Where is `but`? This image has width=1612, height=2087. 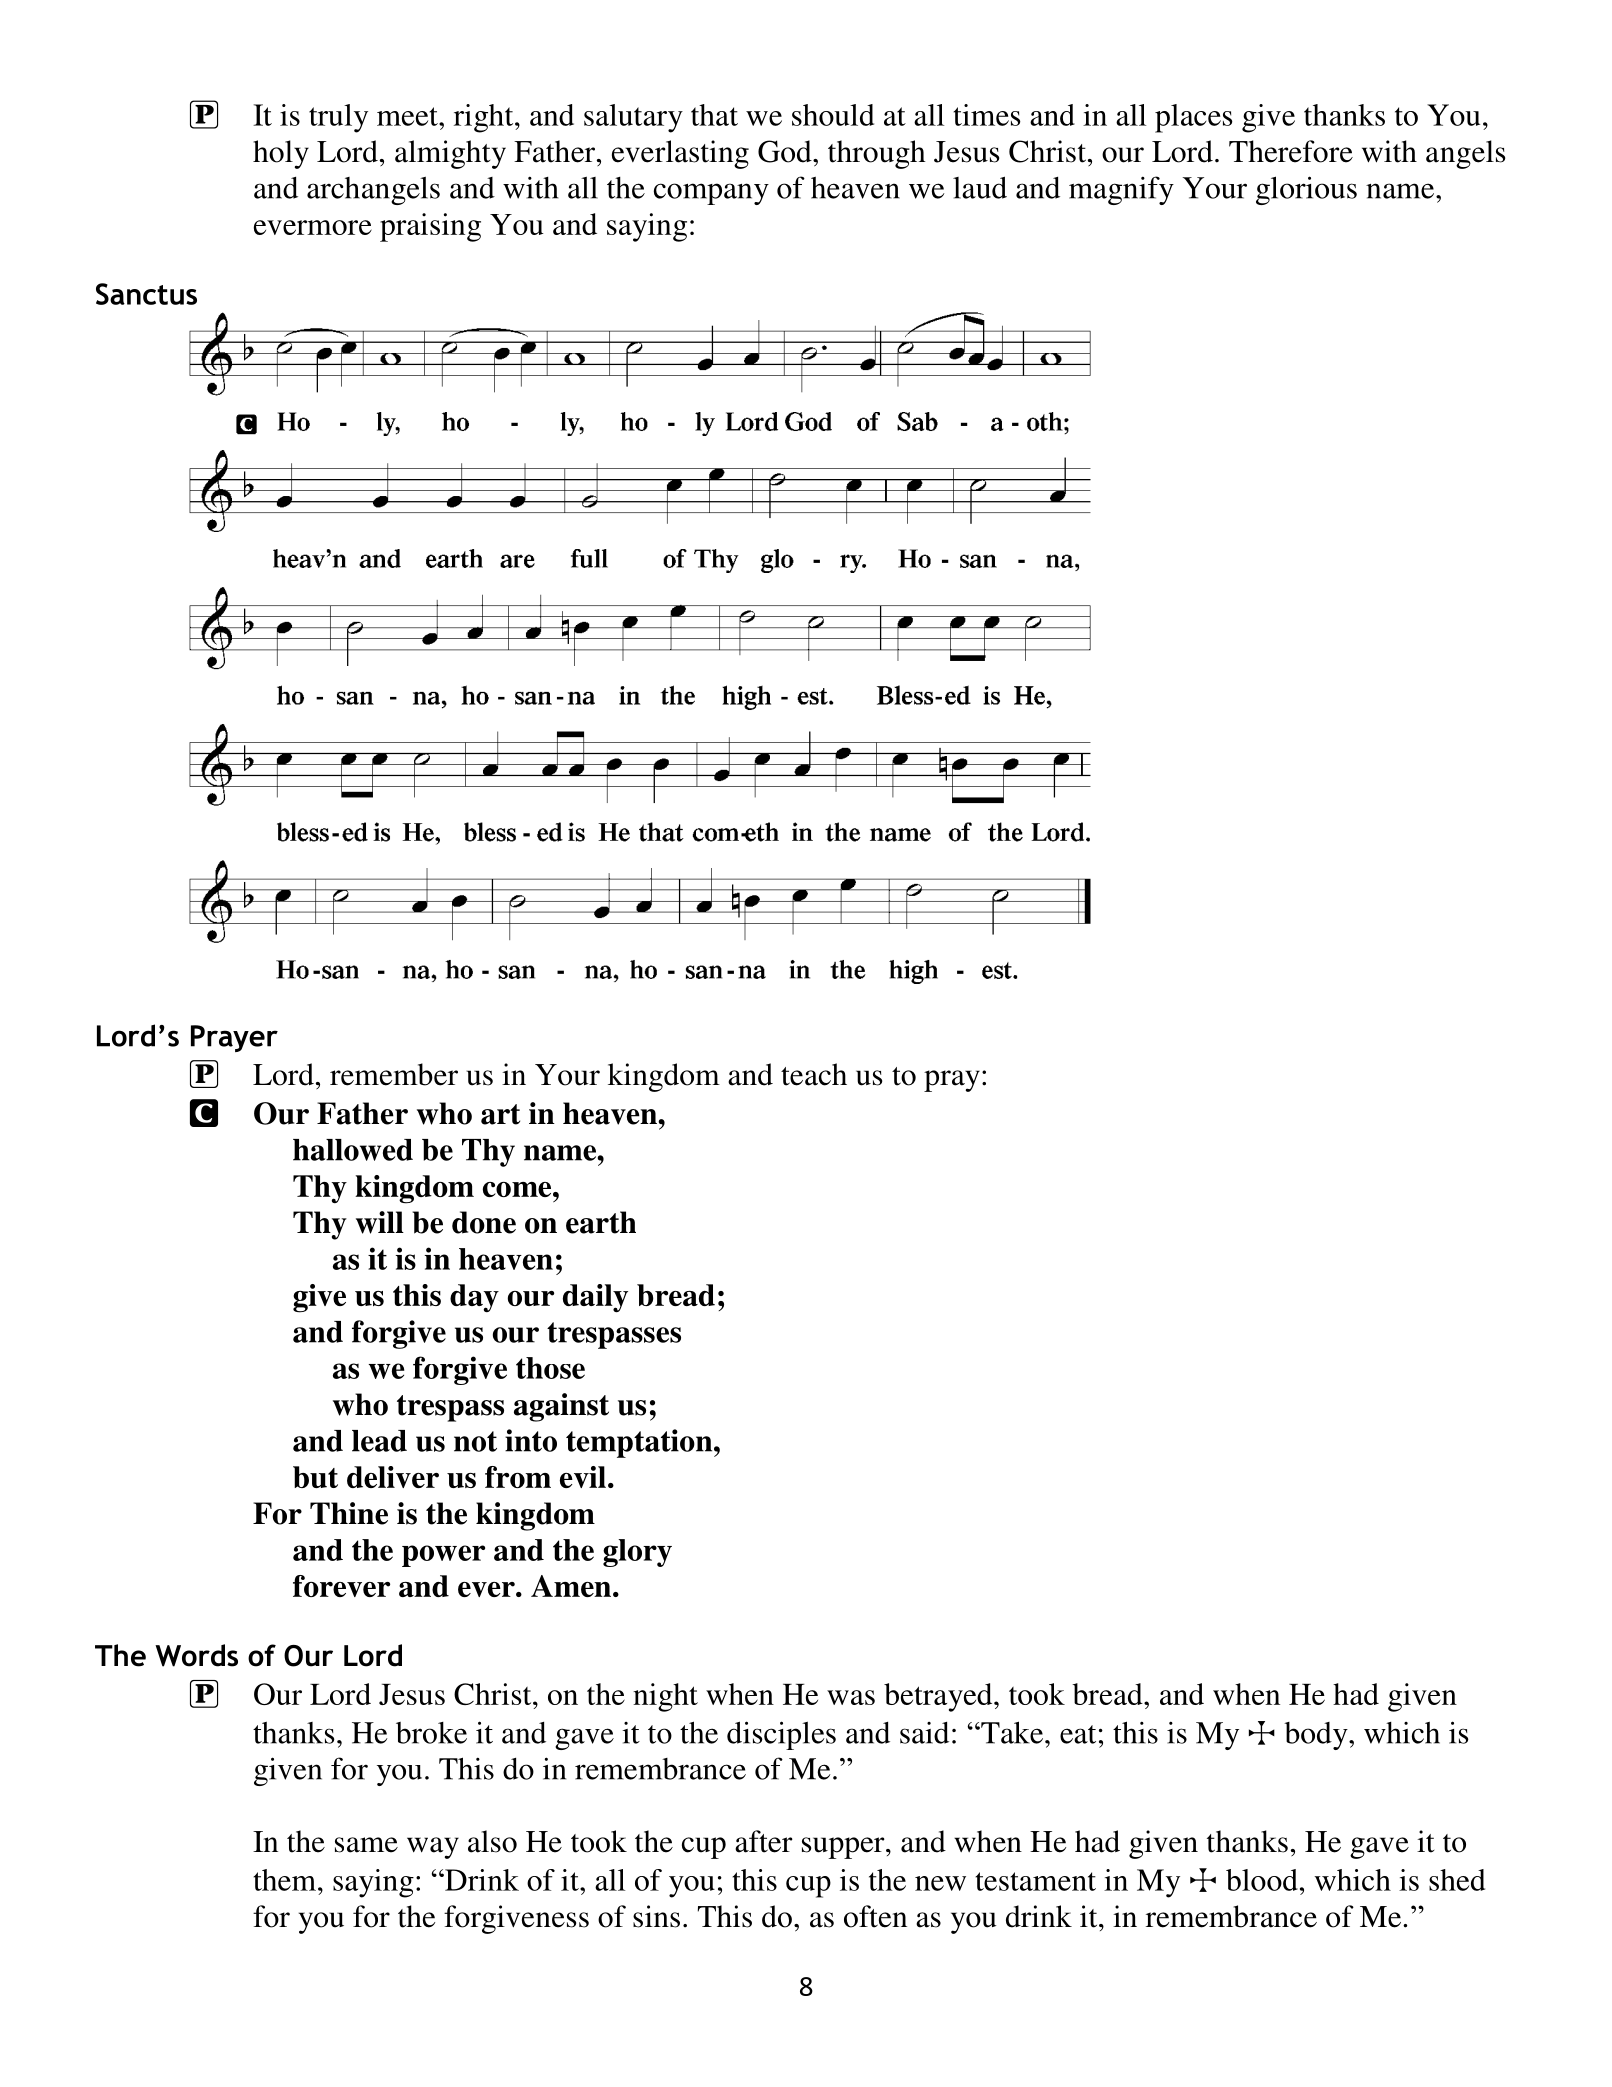 but is located at coordinates (315, 1477).
